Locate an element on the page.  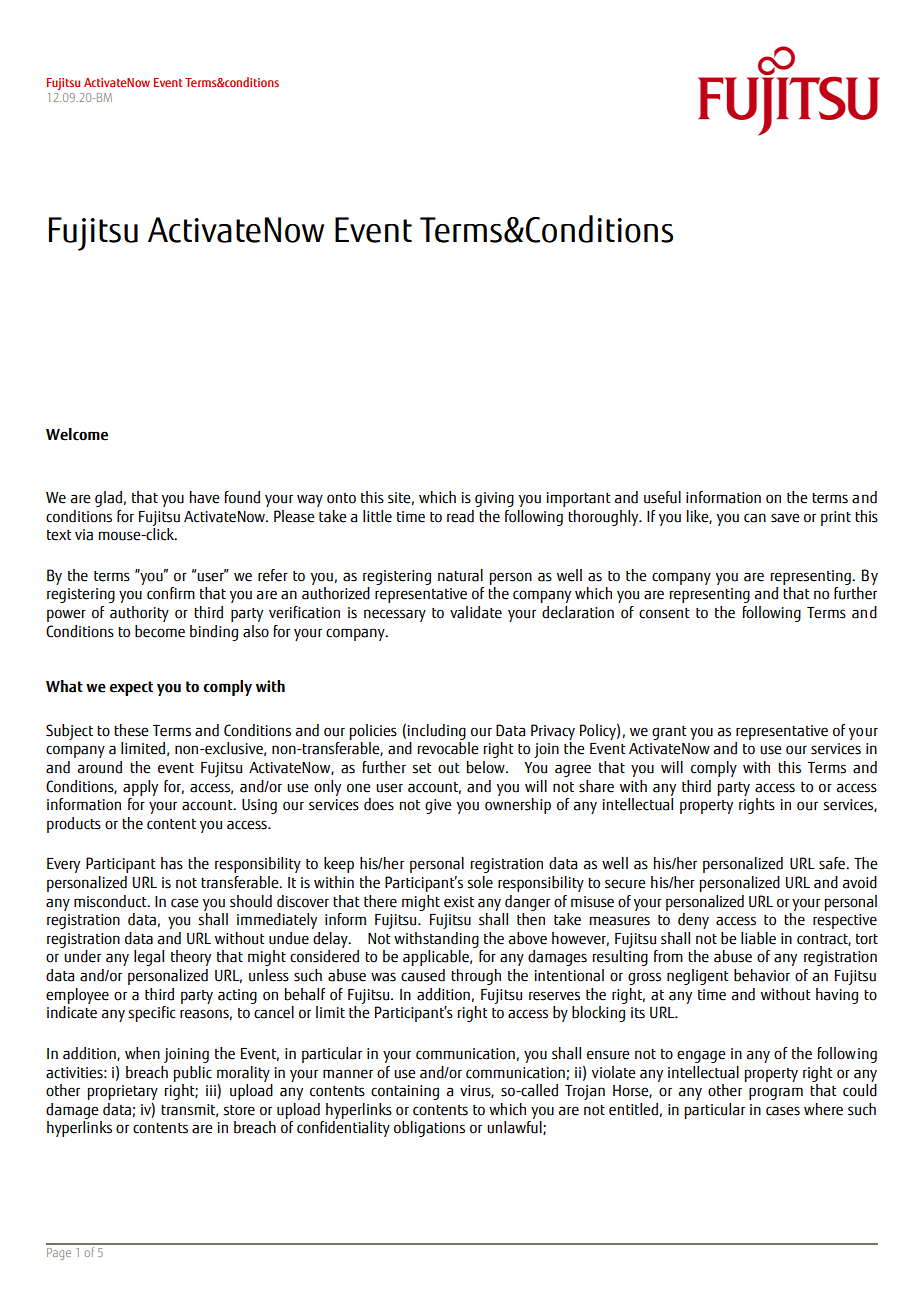
apply is located at coordinates (140, 788).
